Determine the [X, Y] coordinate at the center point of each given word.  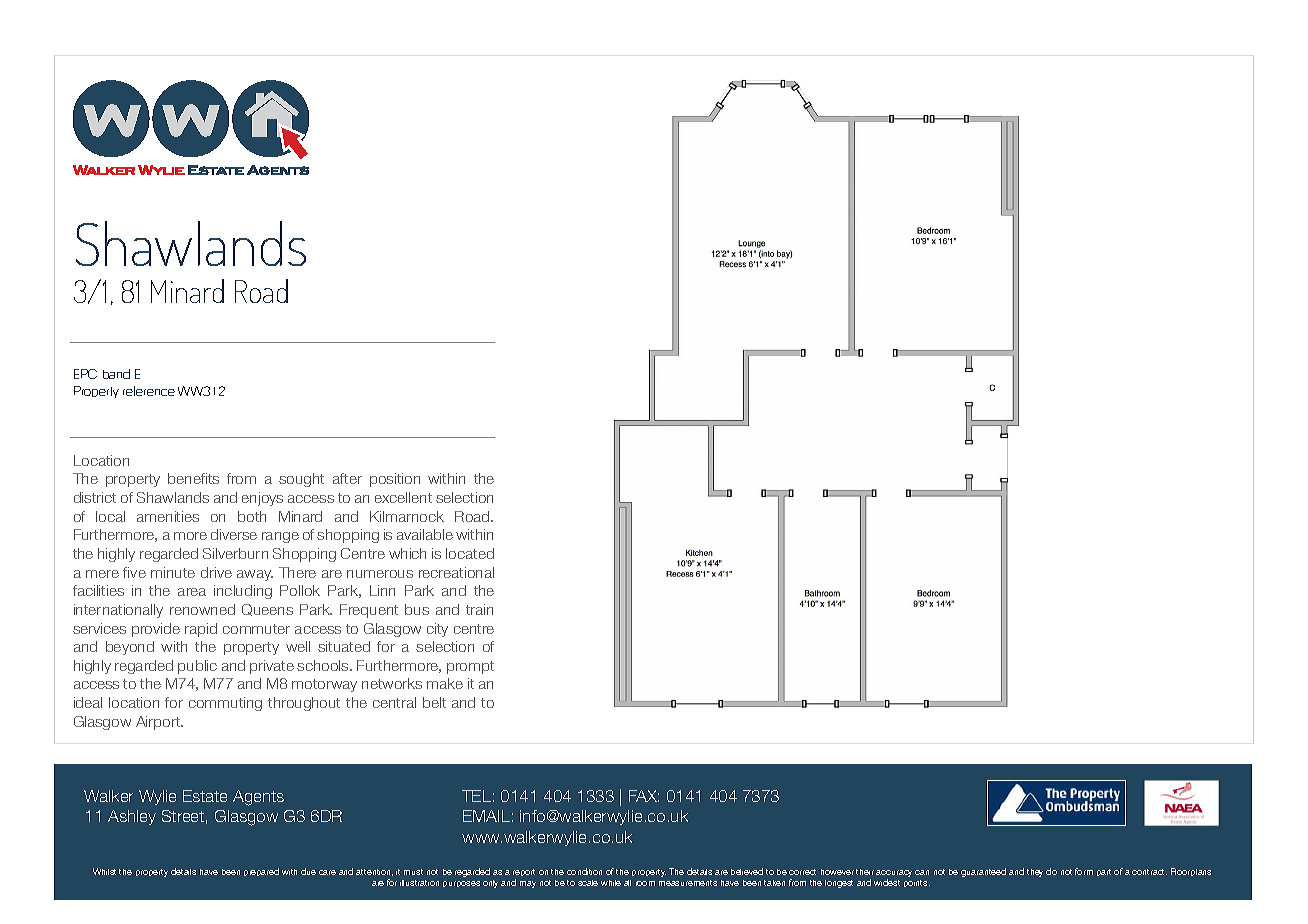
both [252, 516]
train [479, 609]
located [470, 553]
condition [584, 871]
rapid [201, 630]
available [425, 534]
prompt [470, 667]
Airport [159, 723]
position [395, 480]
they [1035, 873]
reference [149, 391]
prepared [261, 872]
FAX [644, 796]
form [1084, 871]
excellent [403, 497]
